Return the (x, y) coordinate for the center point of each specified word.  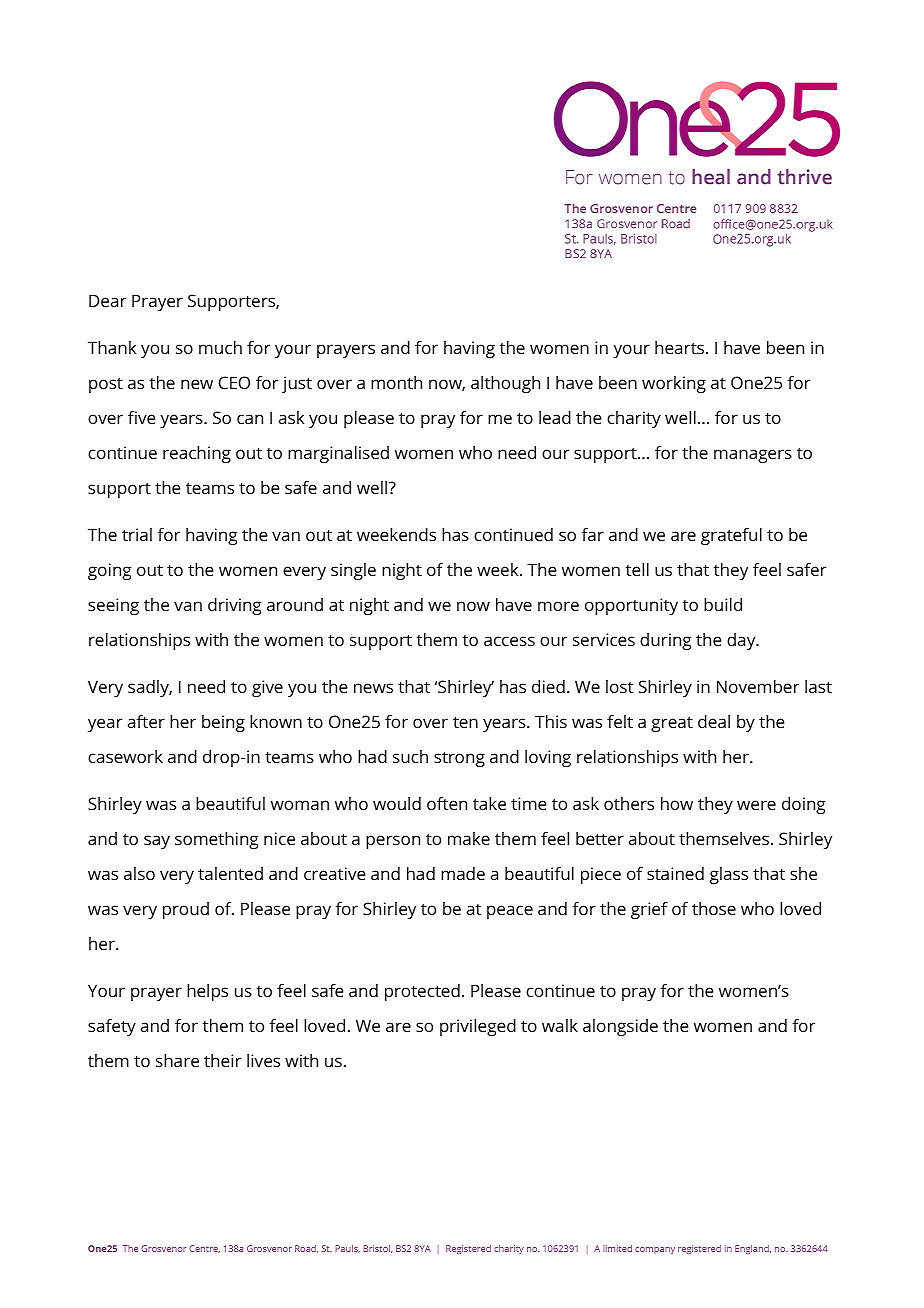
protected (422, 992)
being (223, 723)
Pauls (347, 1249)
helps (207, 992)
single (353, 571)
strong (459, 759)
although (505, 384)
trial (137, 534)
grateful (731, 536)
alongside (620, 1027)
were (756, 805)
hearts (681, 347)
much (220, 347)
